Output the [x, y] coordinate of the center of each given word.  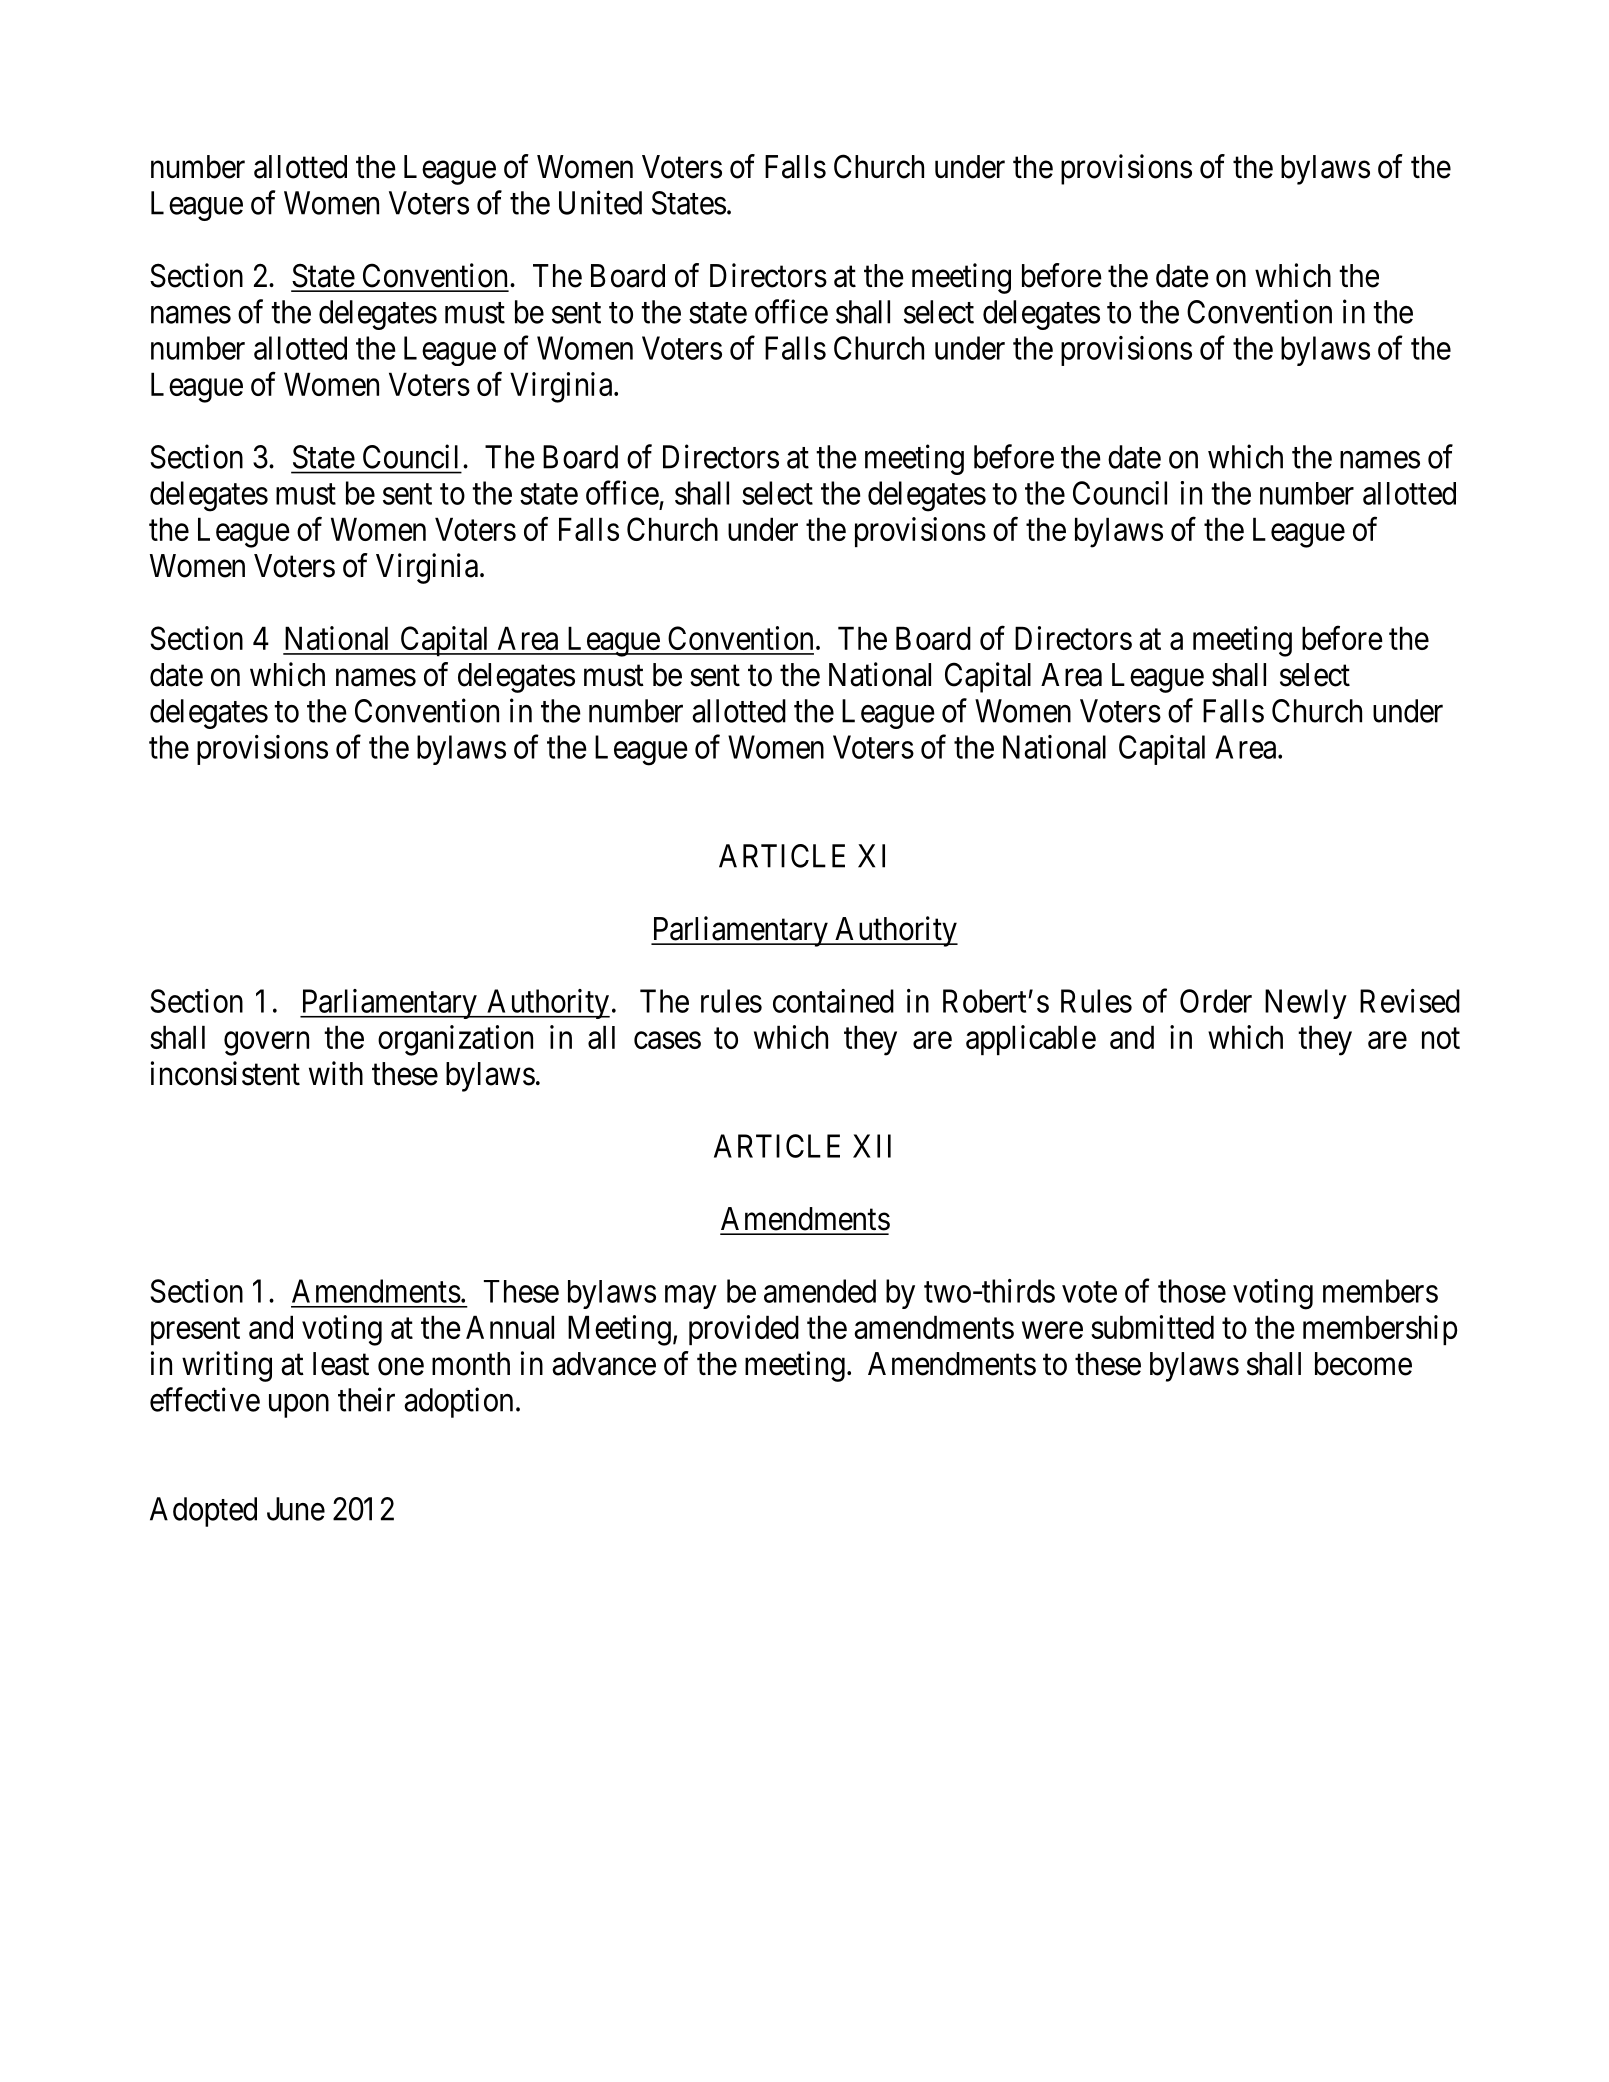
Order [1216, 1001]
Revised [1410, 1001]
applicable [1031, 1040]
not [1441, 1038]
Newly [1306, 1004]
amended [820, 1291]
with [336, 1073]
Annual [510, 1327]
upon [299, 1406]
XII [872, 1146]
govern [266, 1044]
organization [455, 1040]
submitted [1152, 1327]
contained [833, 1001]
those [1192, 1291]
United [600, 202]
